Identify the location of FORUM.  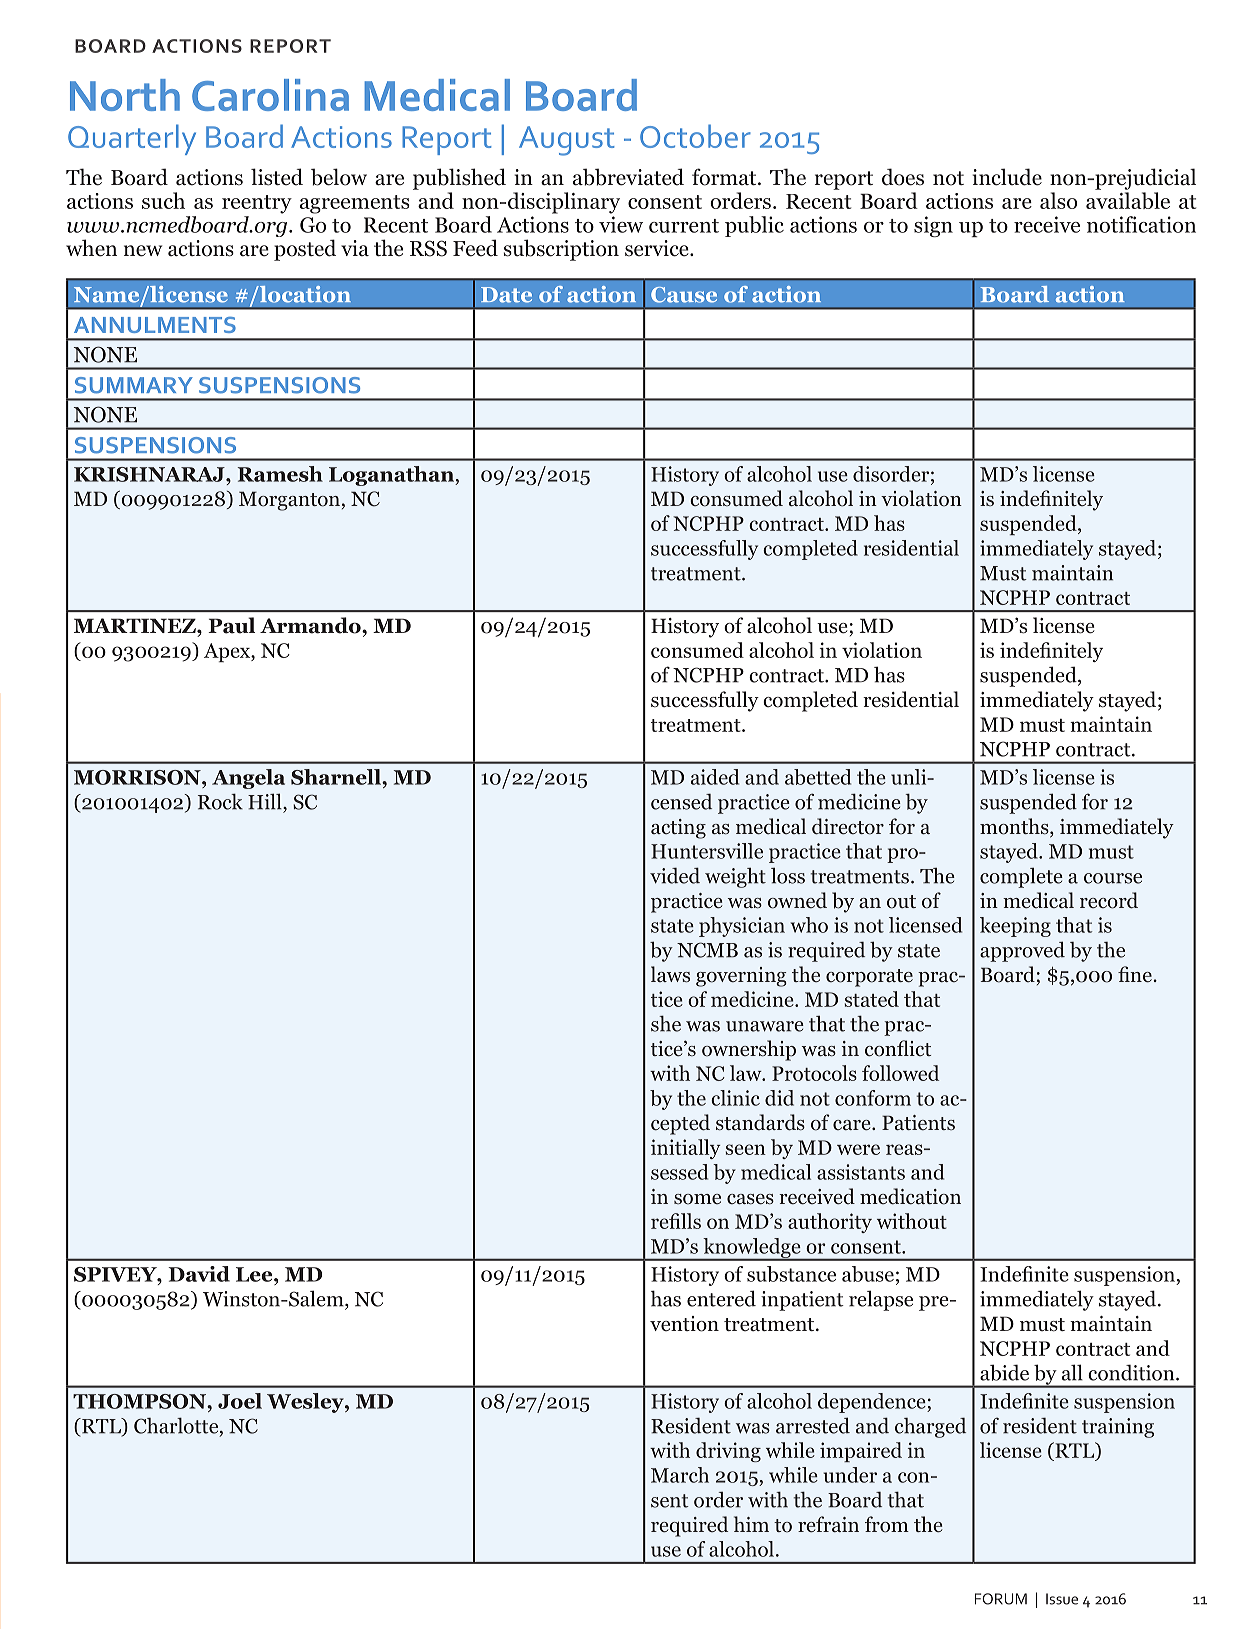
(1001, 1599).
